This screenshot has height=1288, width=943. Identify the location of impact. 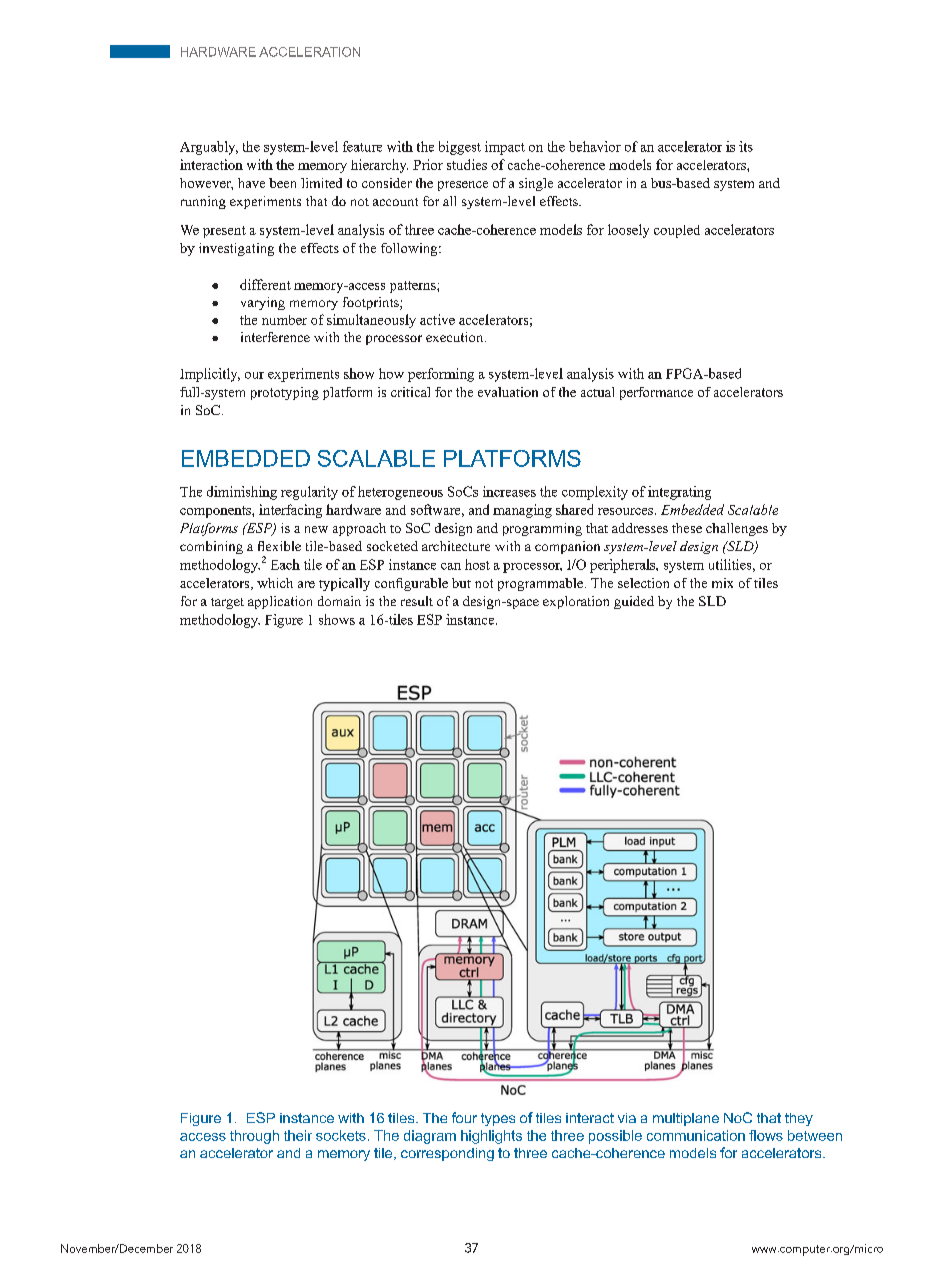
(505, 148).
